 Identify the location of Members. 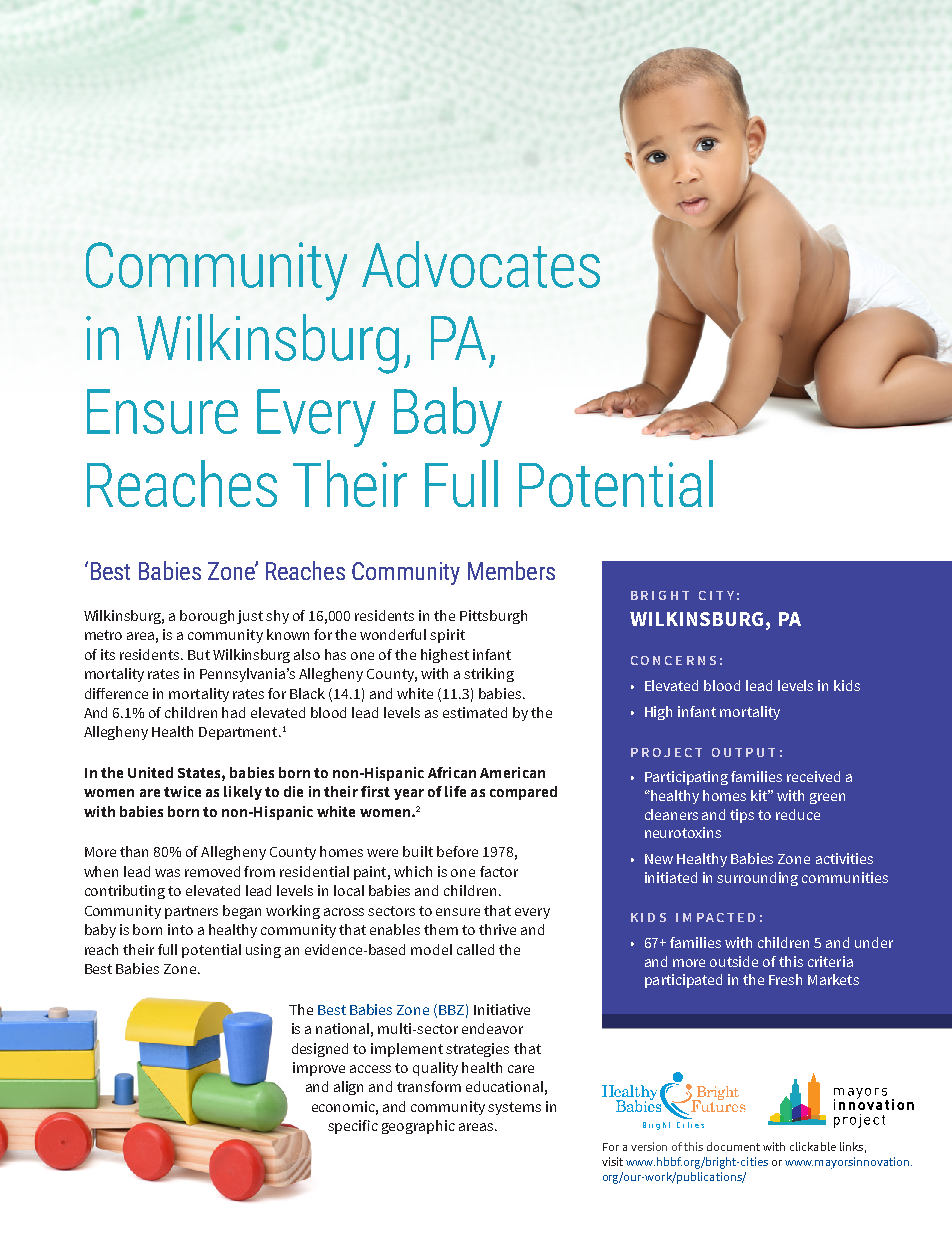
(511, 570).
